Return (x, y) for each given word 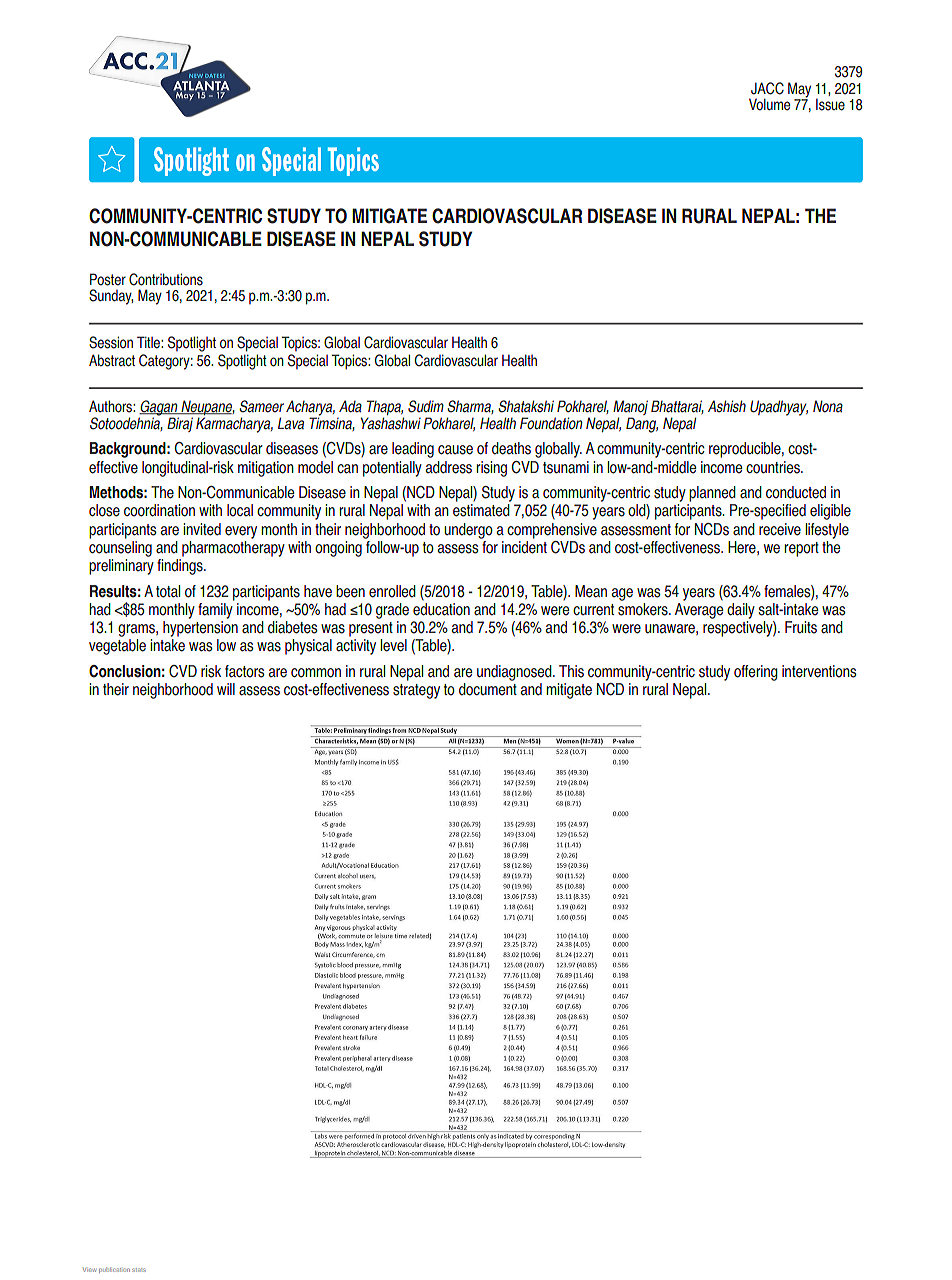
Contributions (166, 279)
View (89, 1270)
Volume (769, 104)
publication (114, 1270)
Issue (830, 104)
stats (139, 1270)
